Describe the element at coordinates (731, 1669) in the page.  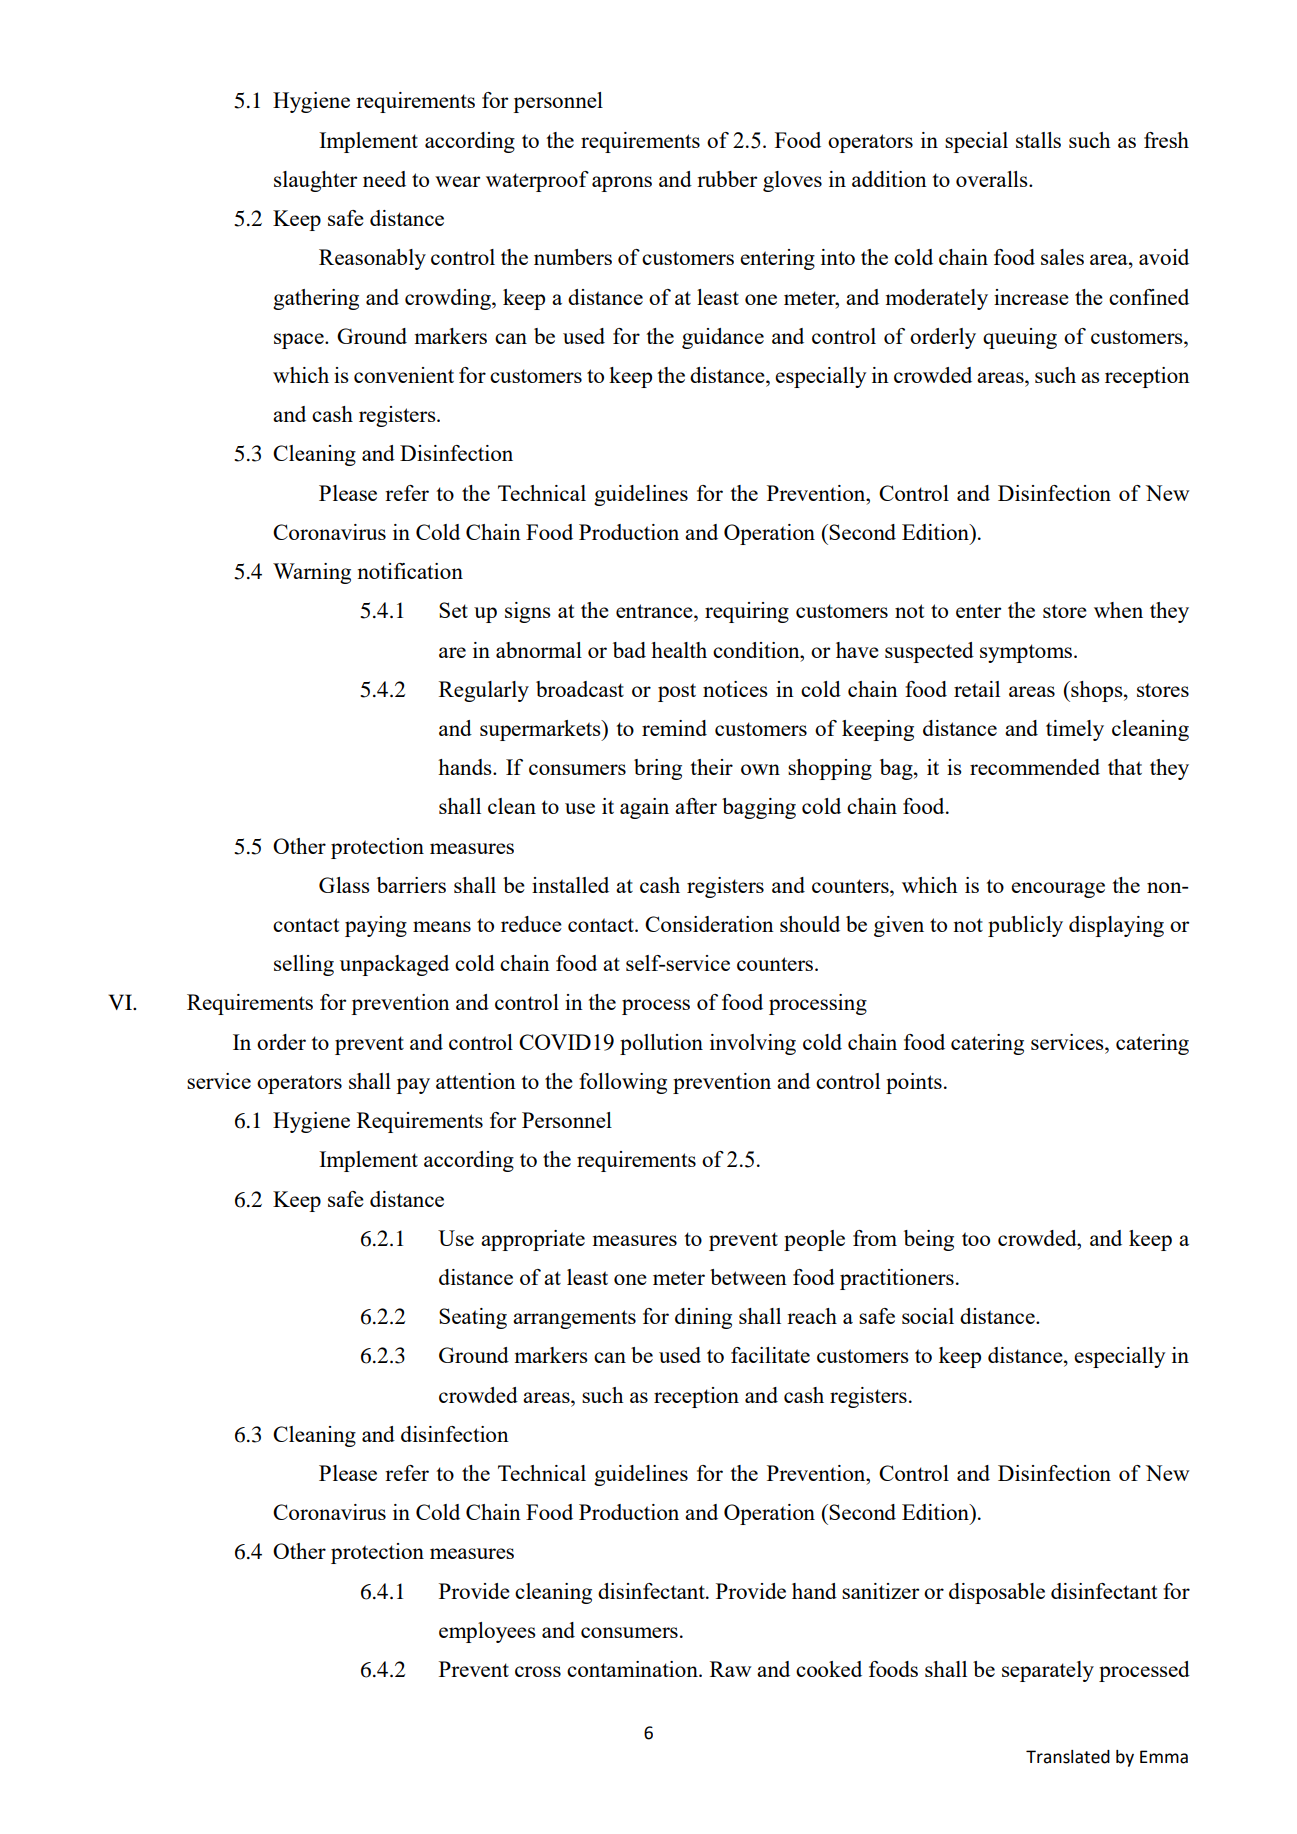
I see `Raw` at that location.
